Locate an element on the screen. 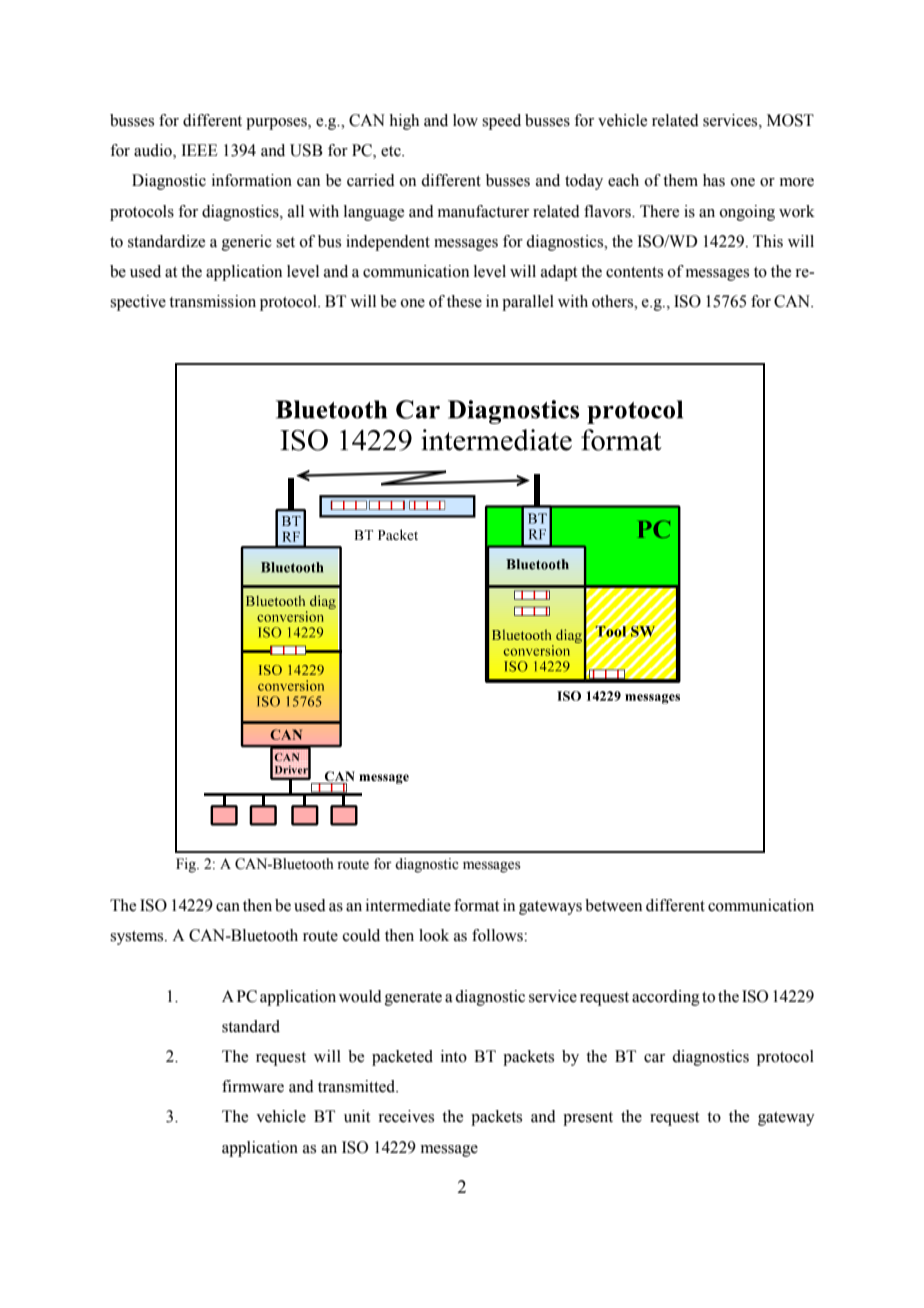 Image resolution: width=924 pixels, height=1308 pixels. has is located at coordinates (714, 180).
